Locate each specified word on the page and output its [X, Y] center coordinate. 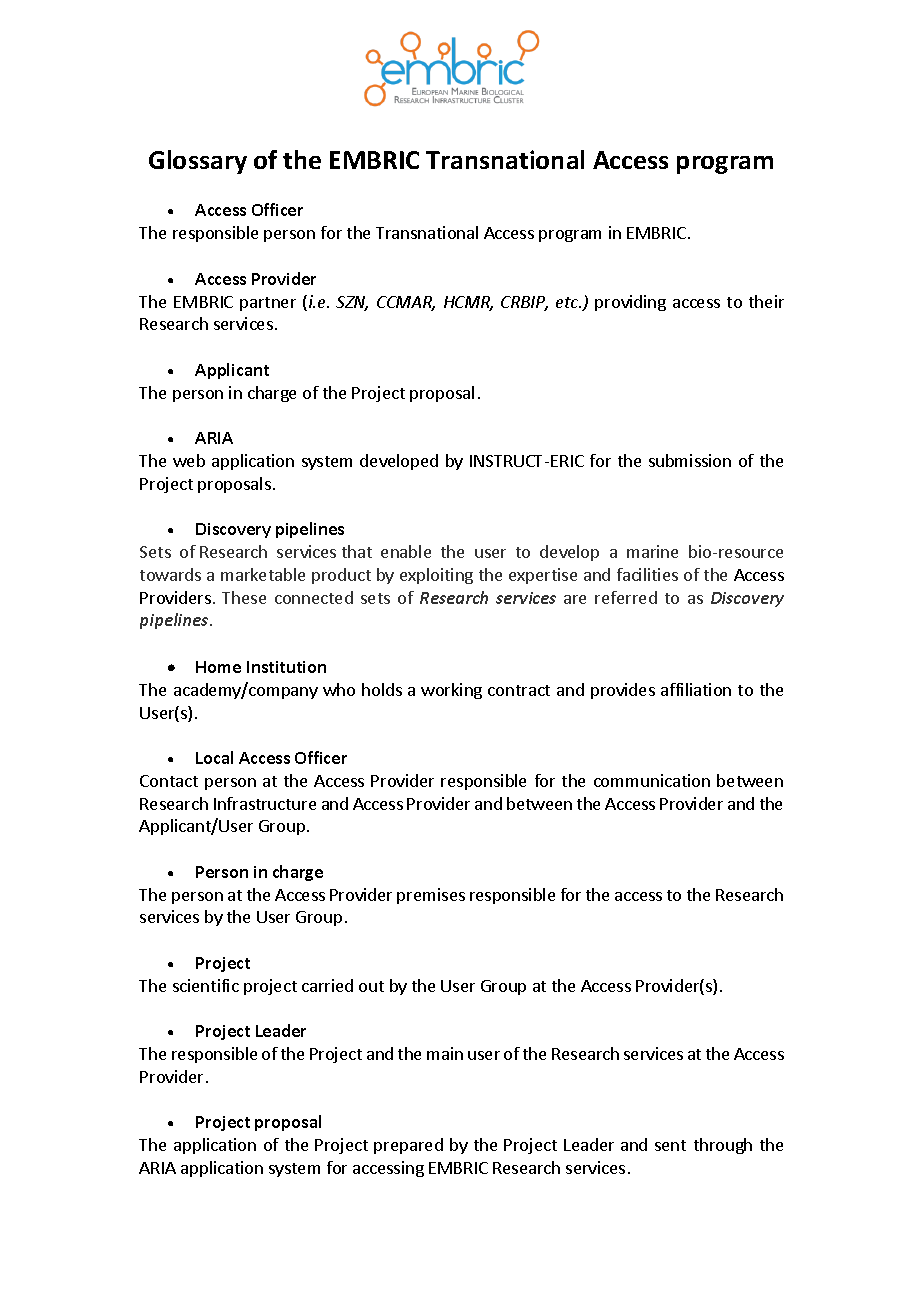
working [451, 691]
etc [568, 302]
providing [630, 303]
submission [690, 460]
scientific [206, 985]
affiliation [696, 689]
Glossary [198, 162]
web [189, 460]
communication [652, 780]
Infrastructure [265, 803]
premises [431, 896]
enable [406, 551]
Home [218, 667]
